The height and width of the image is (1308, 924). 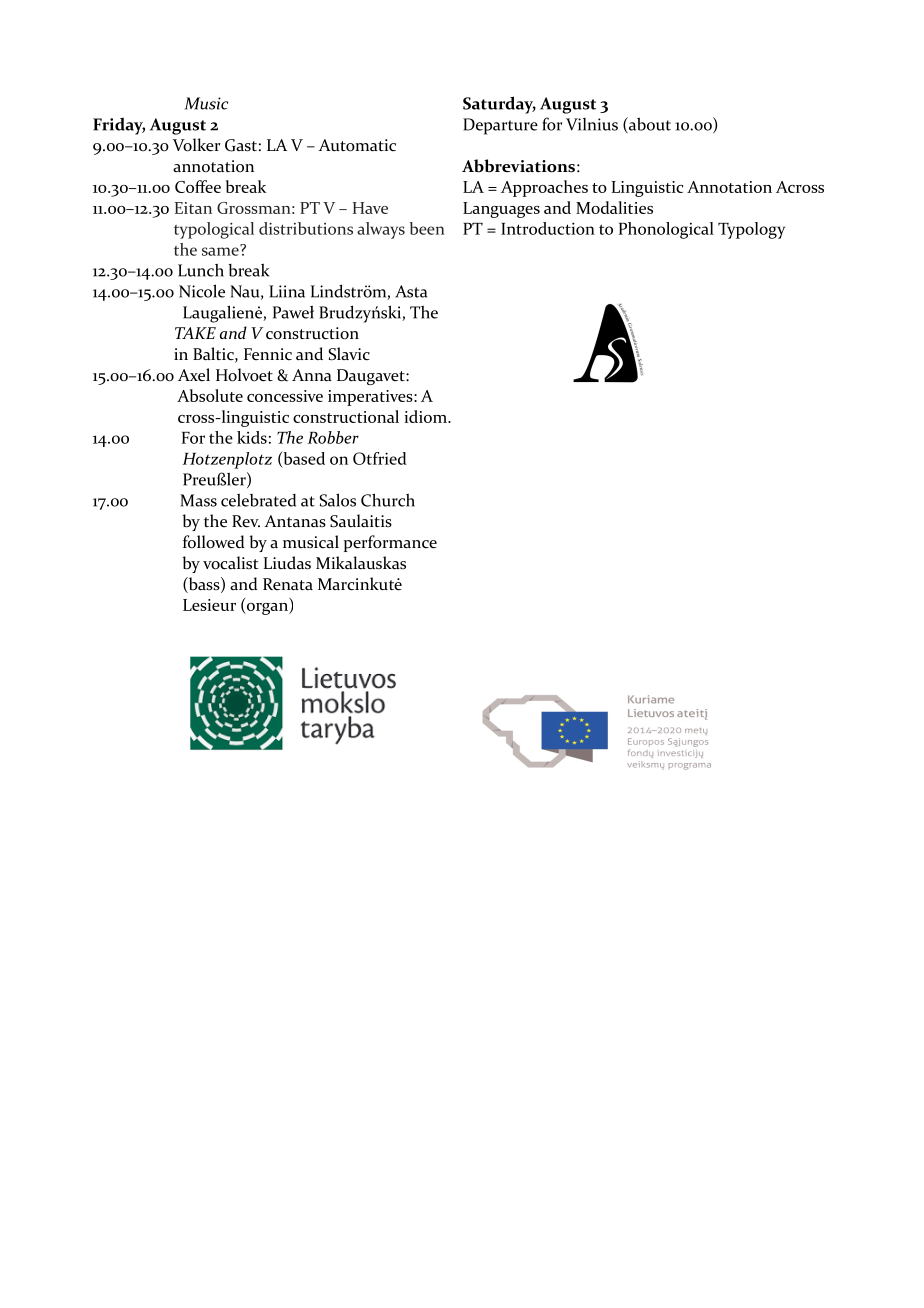 I want to click on Asta, so click(x=411, y=291).
